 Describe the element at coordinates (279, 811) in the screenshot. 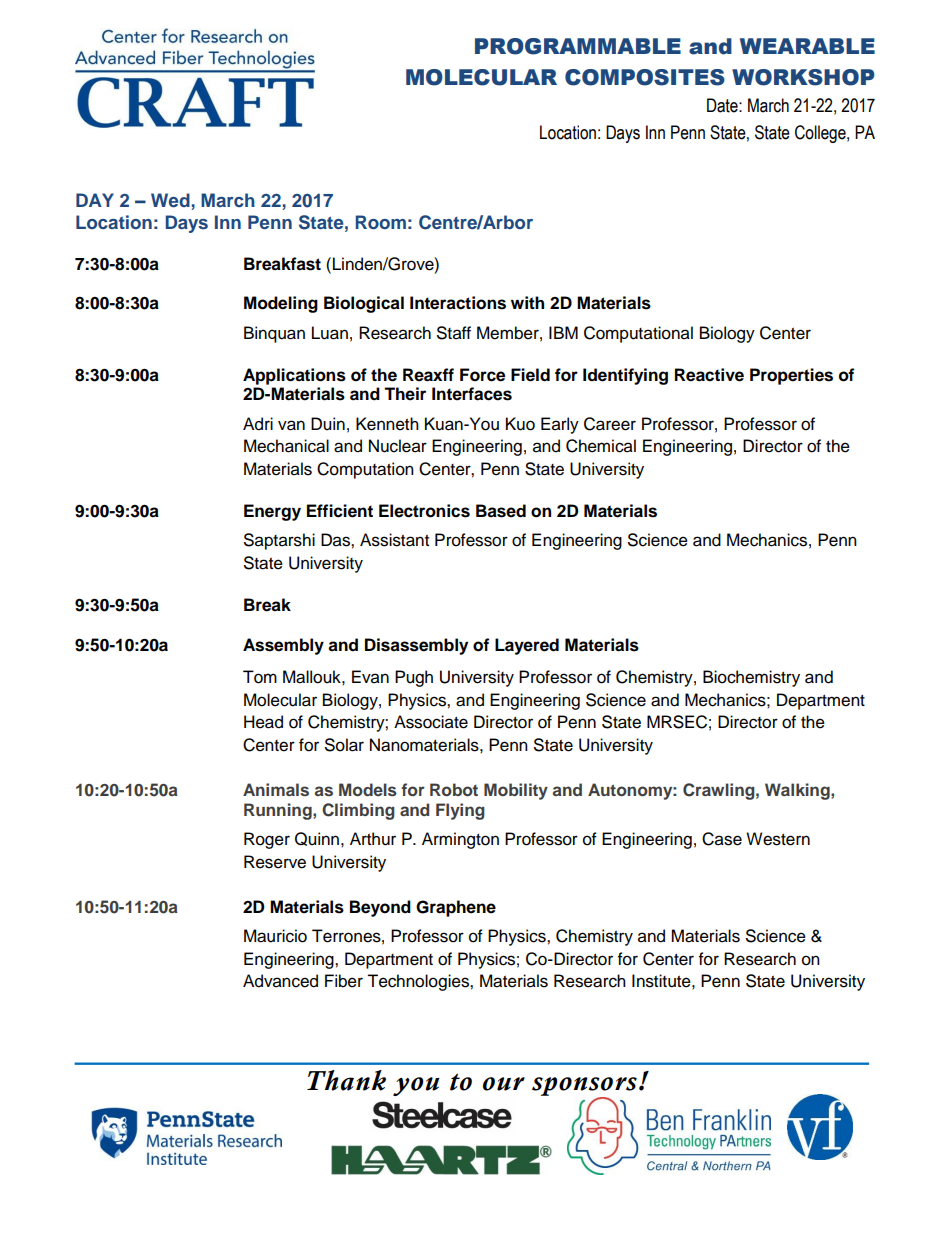

I see `Running` at that location.
